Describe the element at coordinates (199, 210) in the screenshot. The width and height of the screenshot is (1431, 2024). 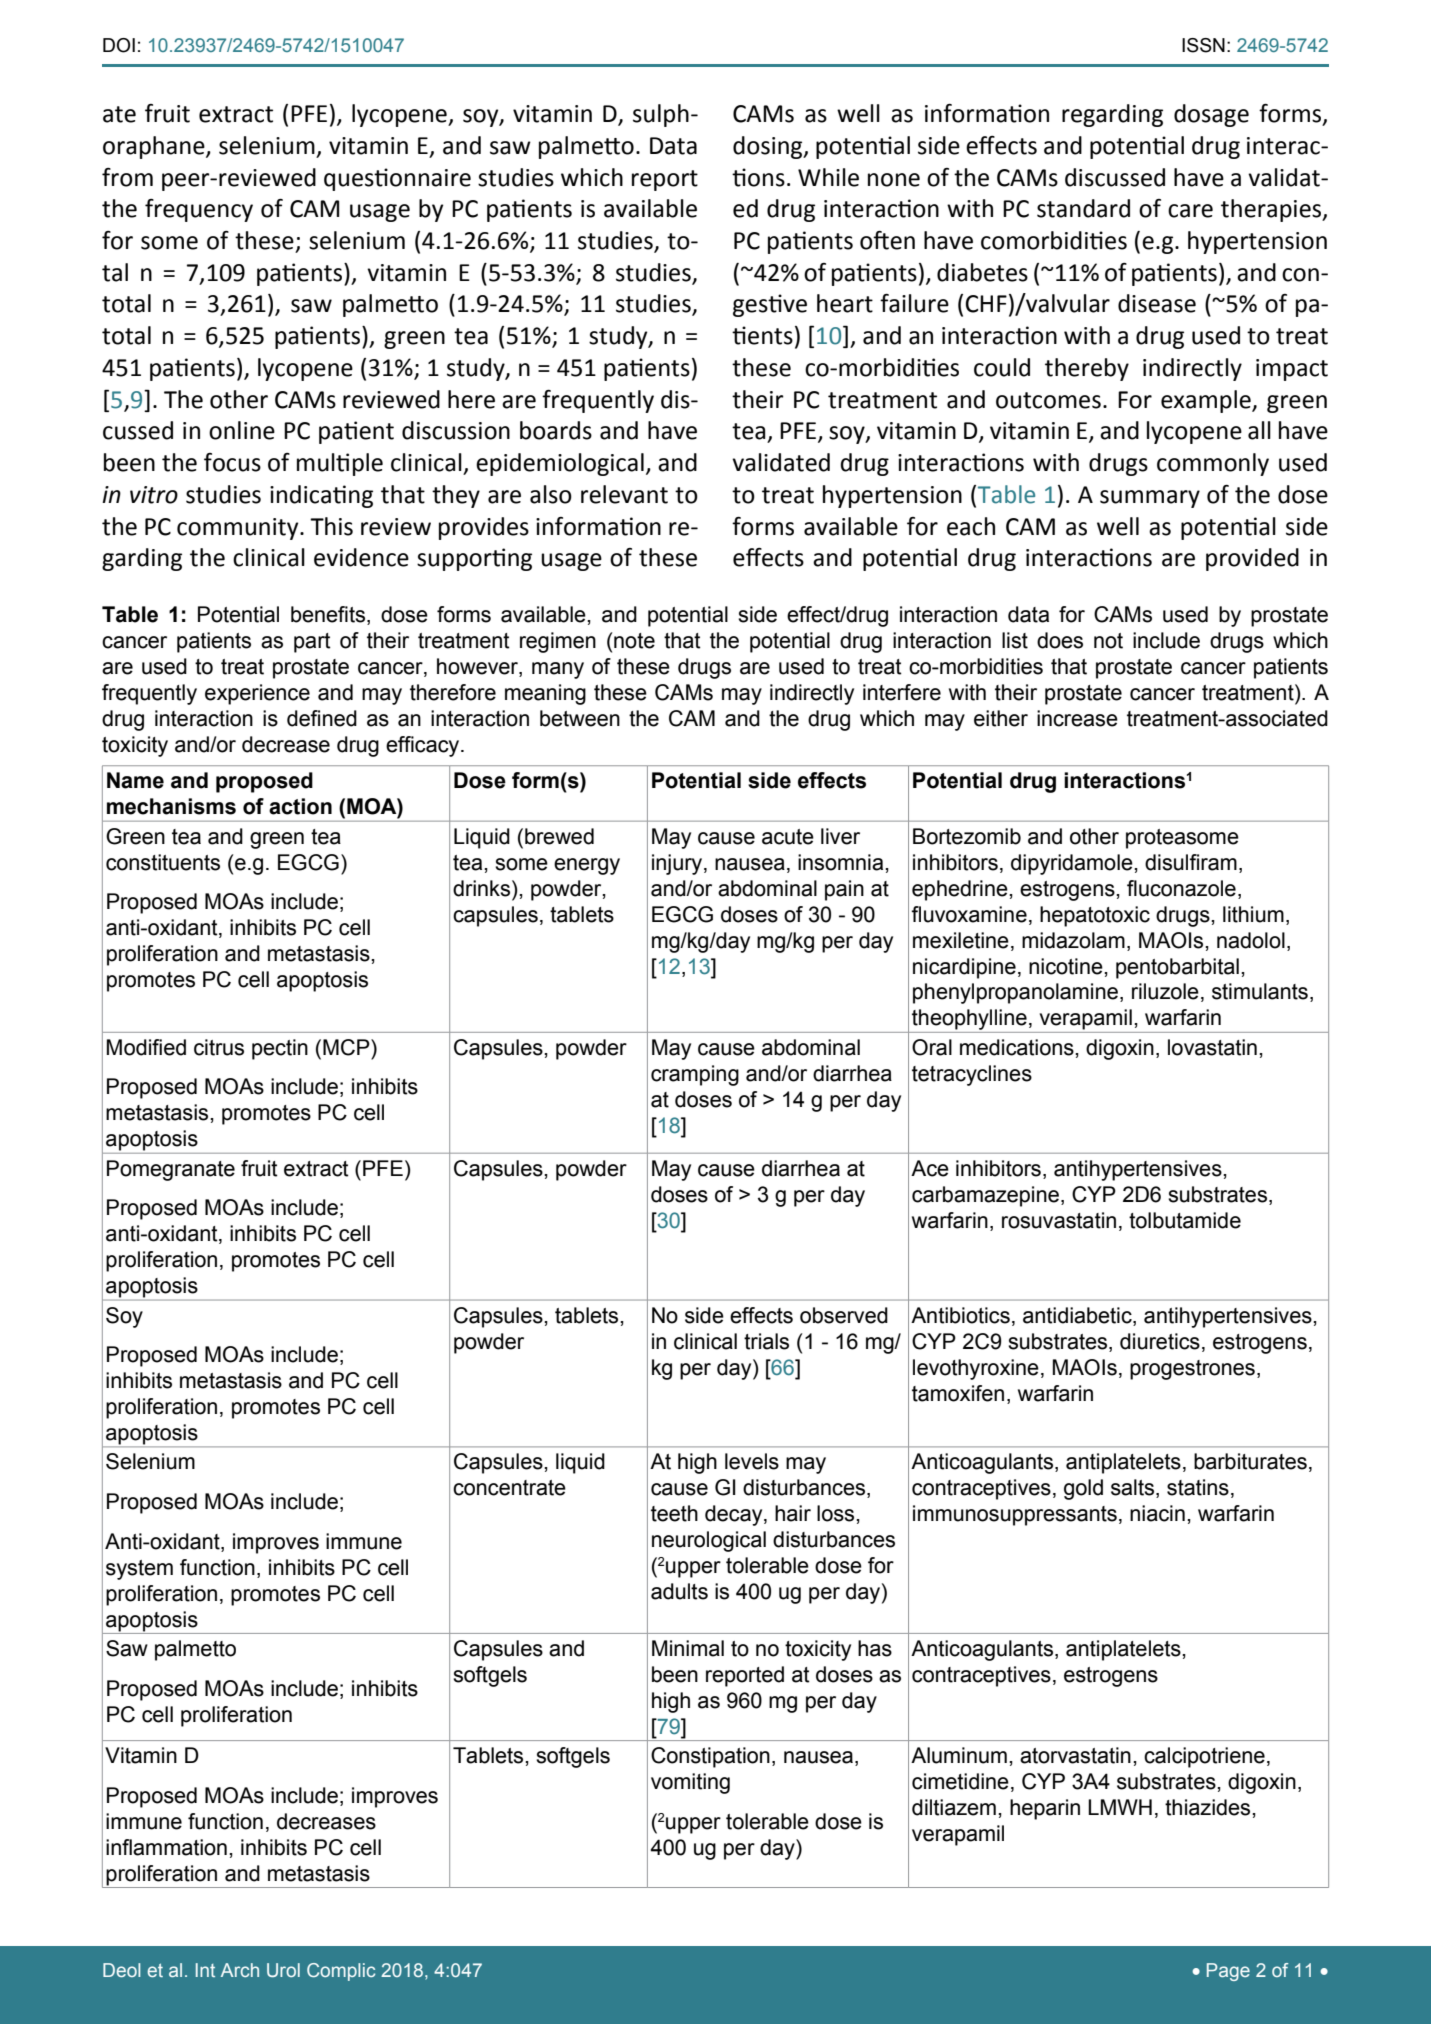
I see `frequency` at that location.
